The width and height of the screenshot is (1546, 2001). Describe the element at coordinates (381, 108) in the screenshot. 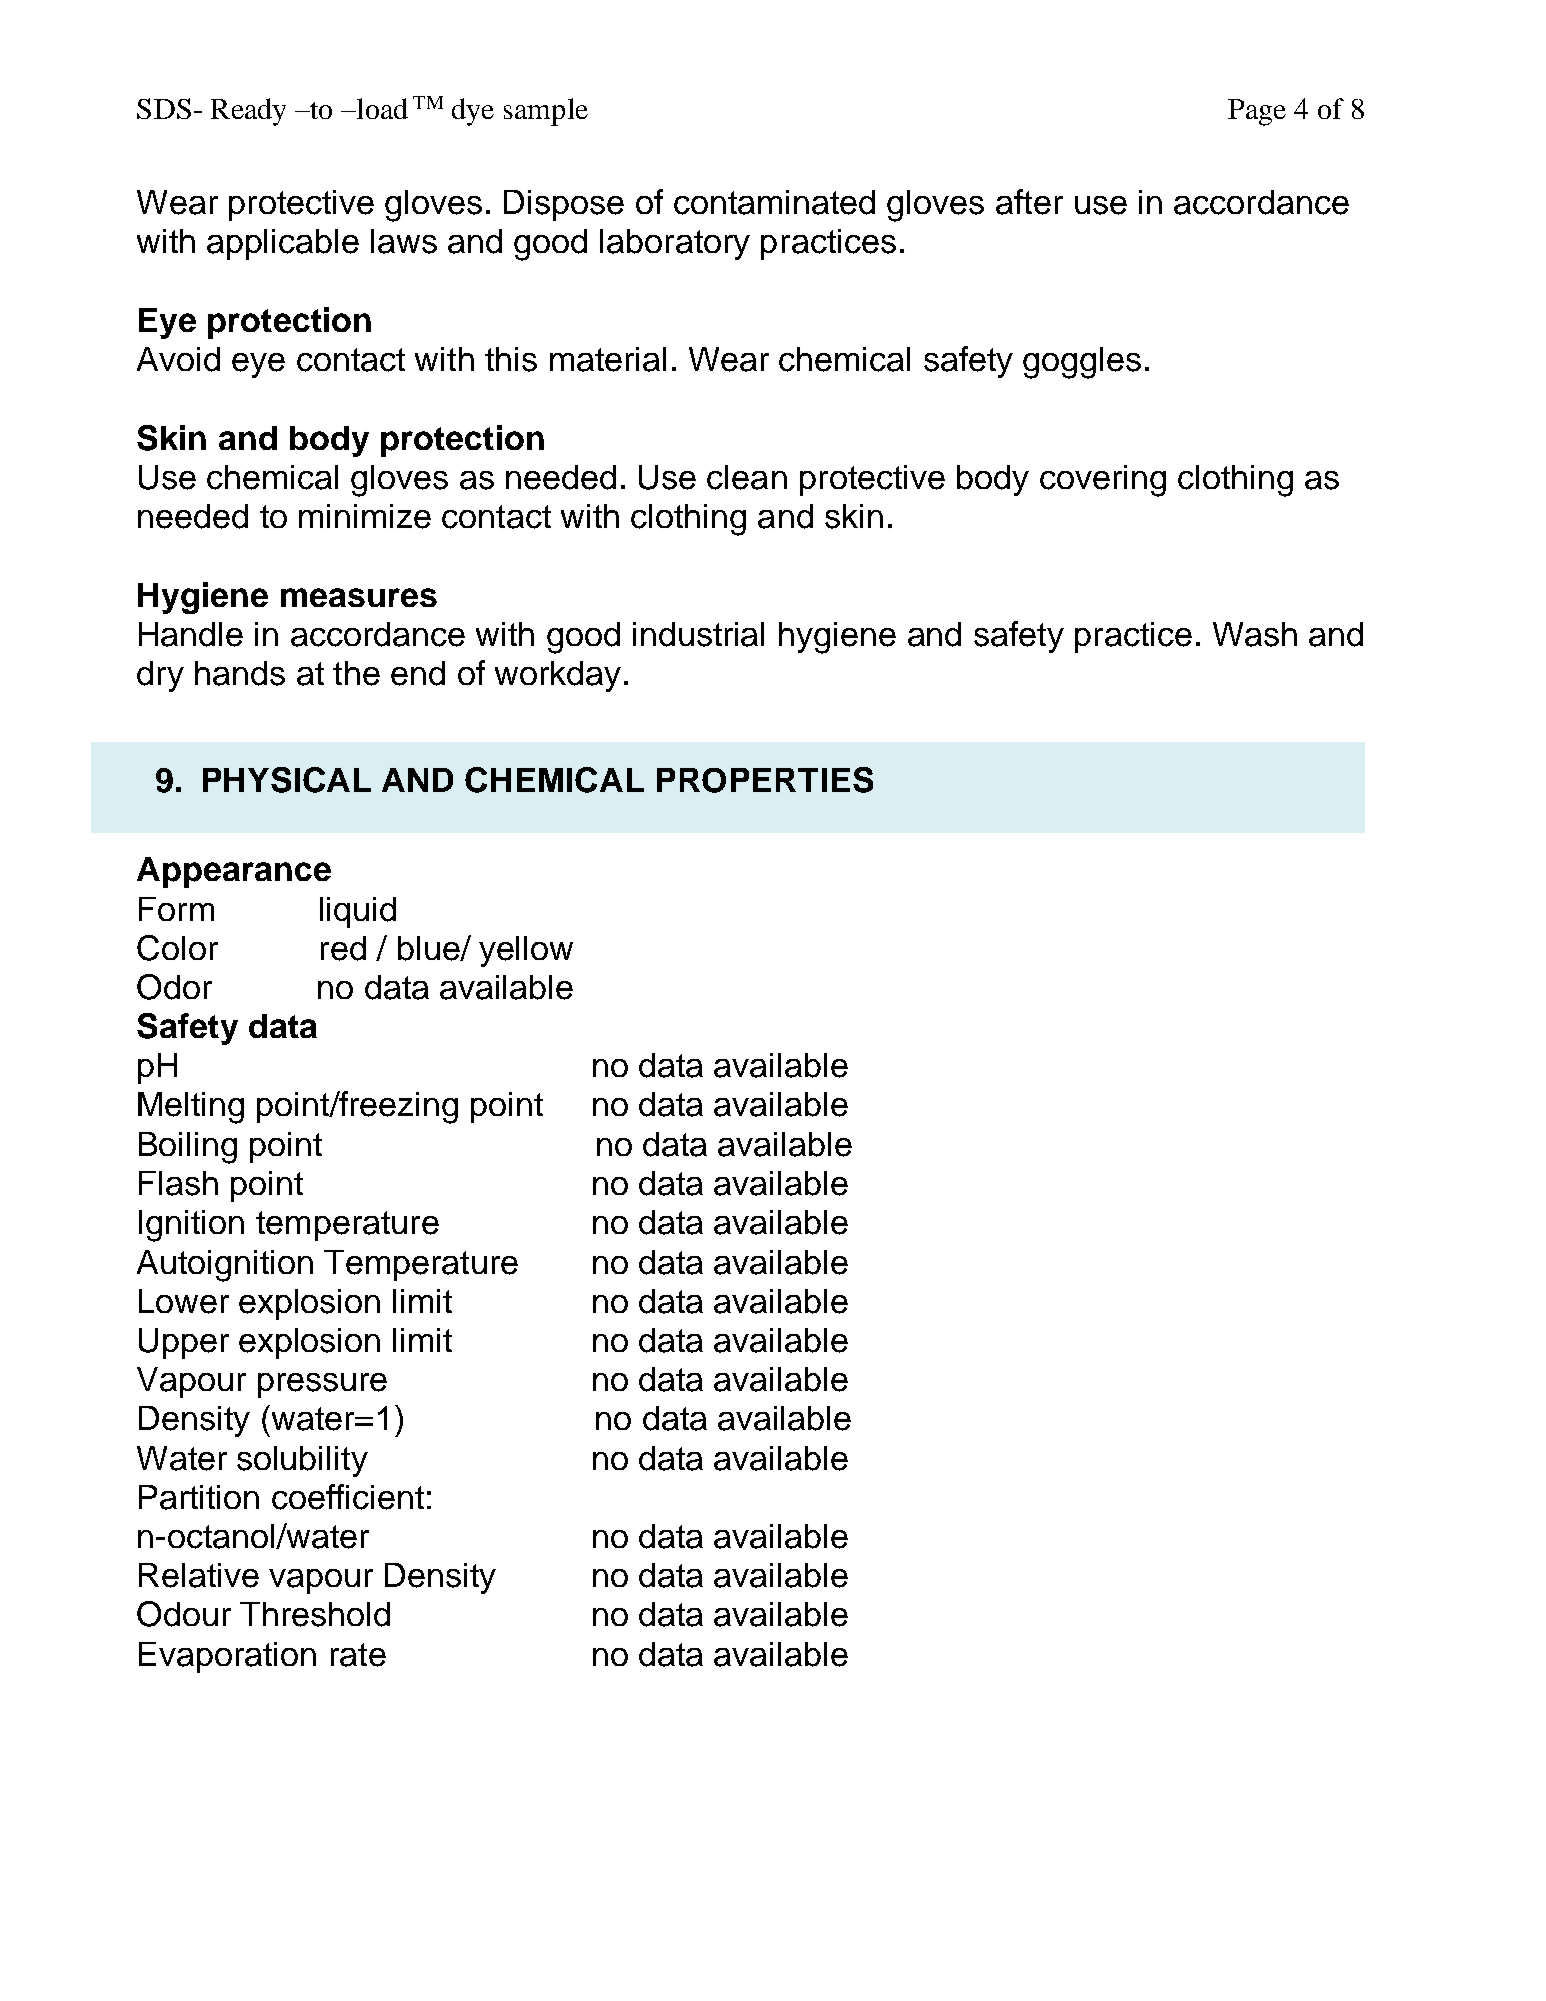

I see `load` at that location.
